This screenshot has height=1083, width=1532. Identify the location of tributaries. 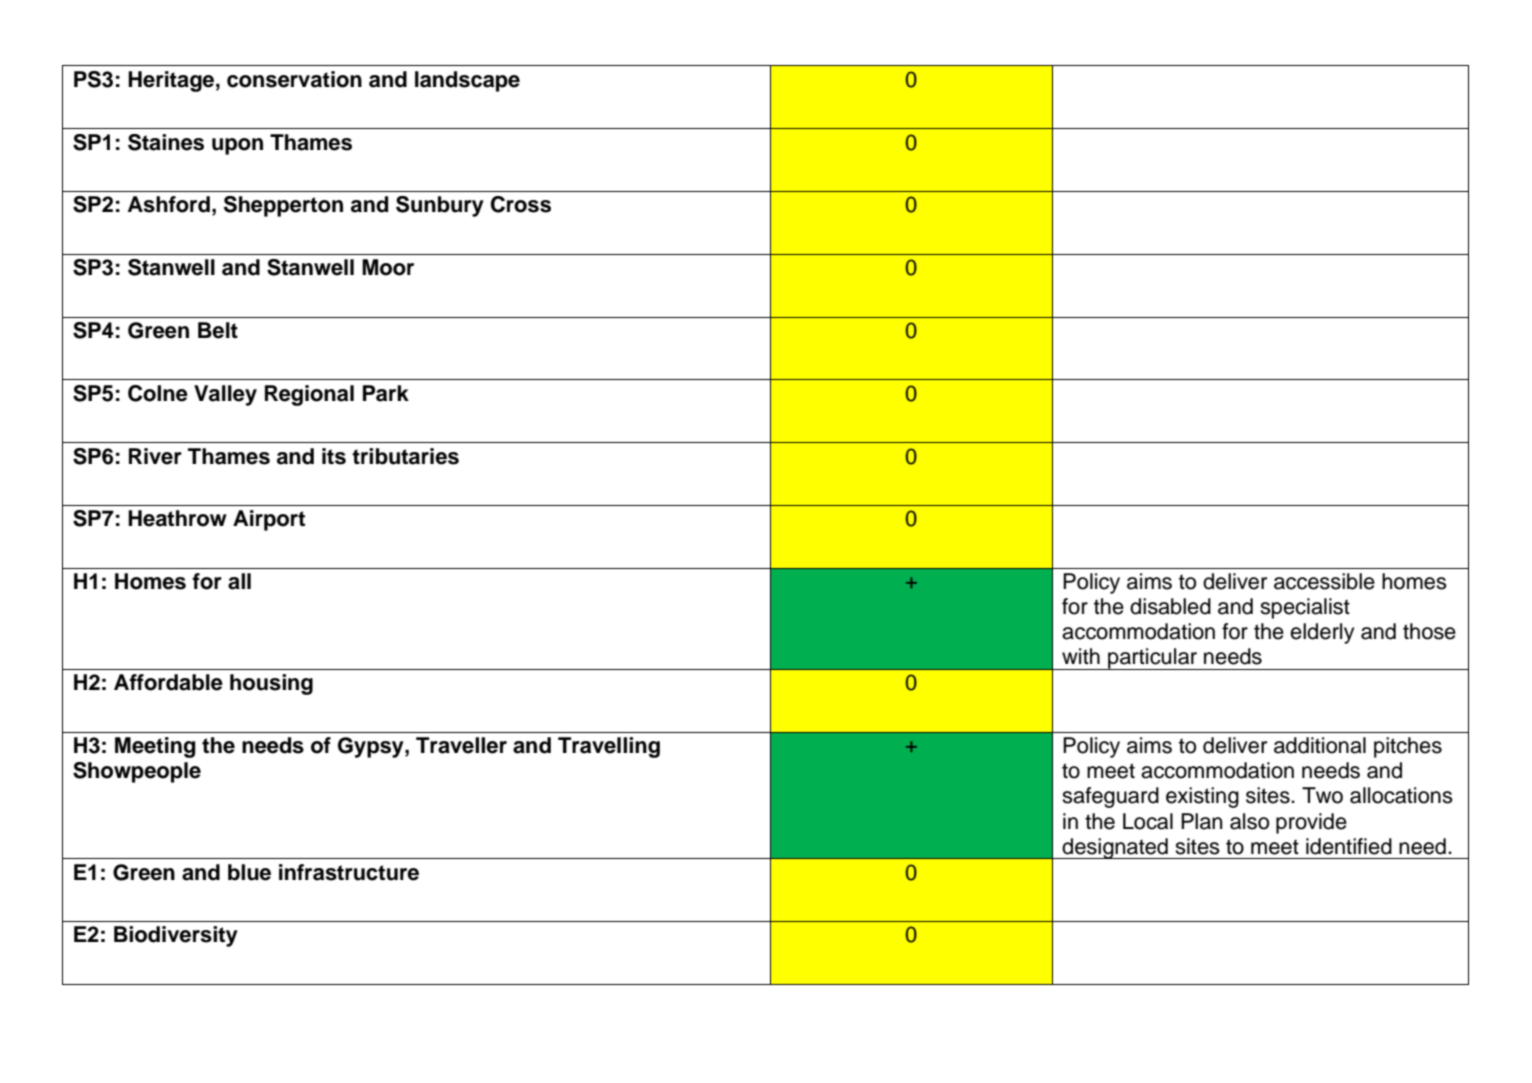
(405, 456).
